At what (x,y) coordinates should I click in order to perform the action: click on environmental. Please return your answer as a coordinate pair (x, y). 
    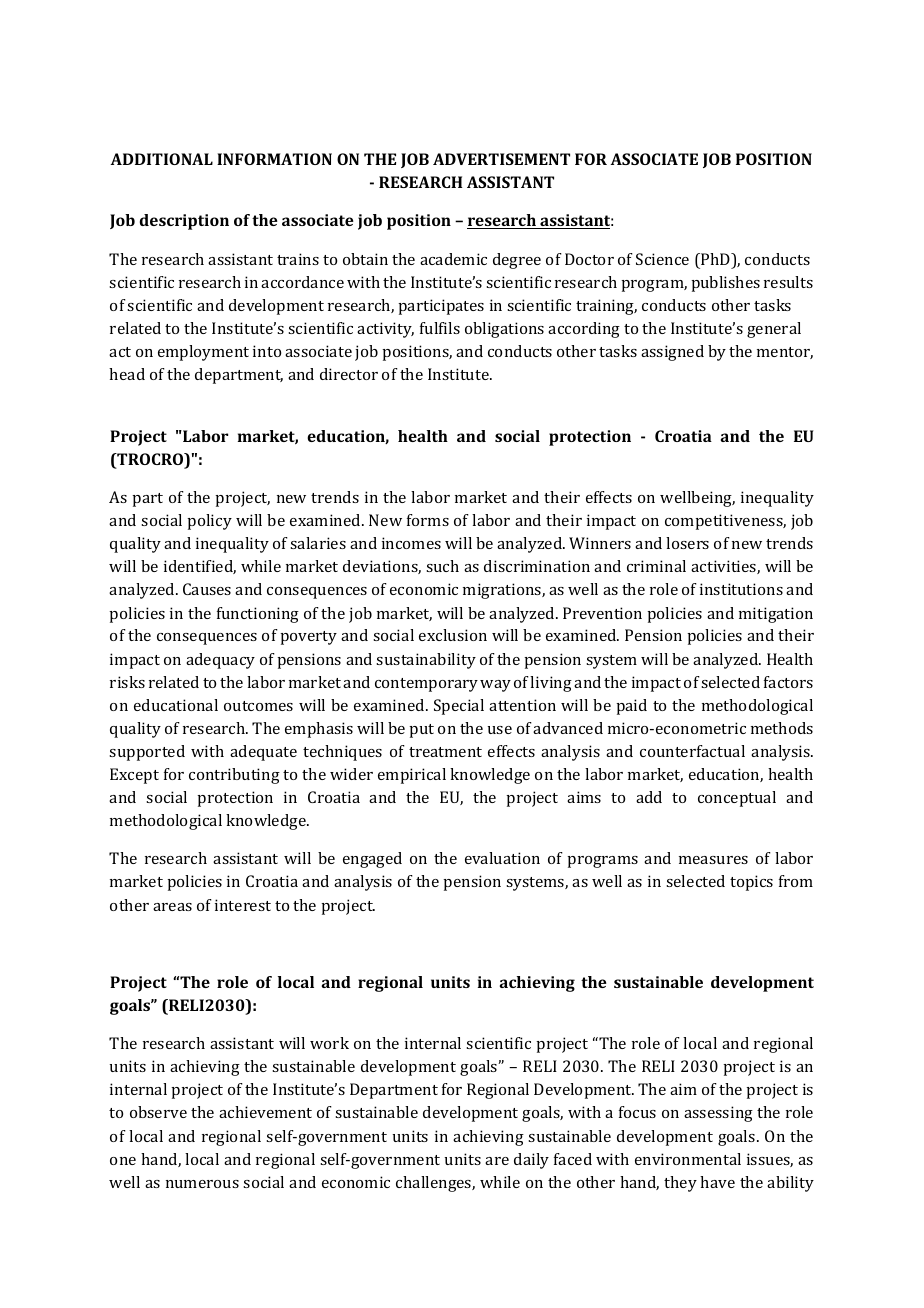
    Looking at the image, I should click on (688, 1159).
